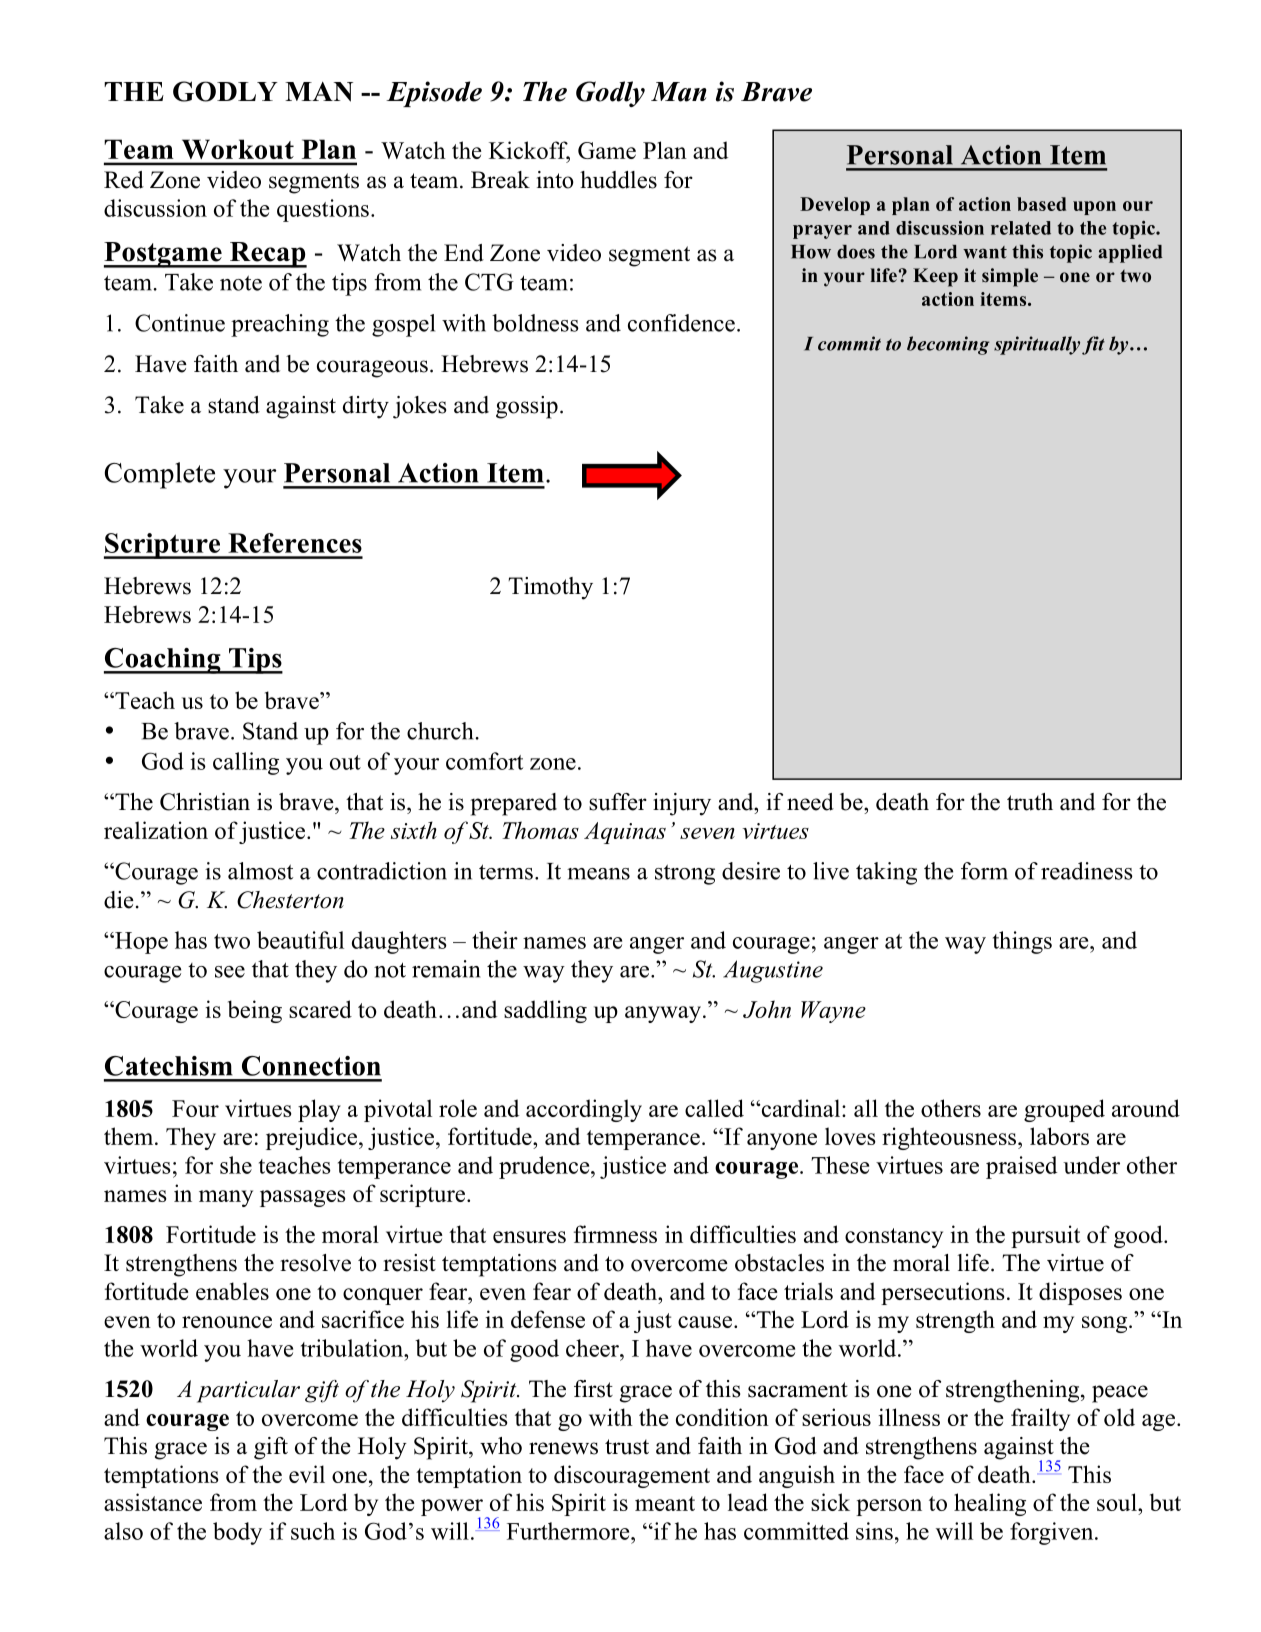 The height and width of the page is (1632, 1261). What do you see at coordinates (1030, 802) in the page?
I see `truth` at bounding box center [1030, 802].
